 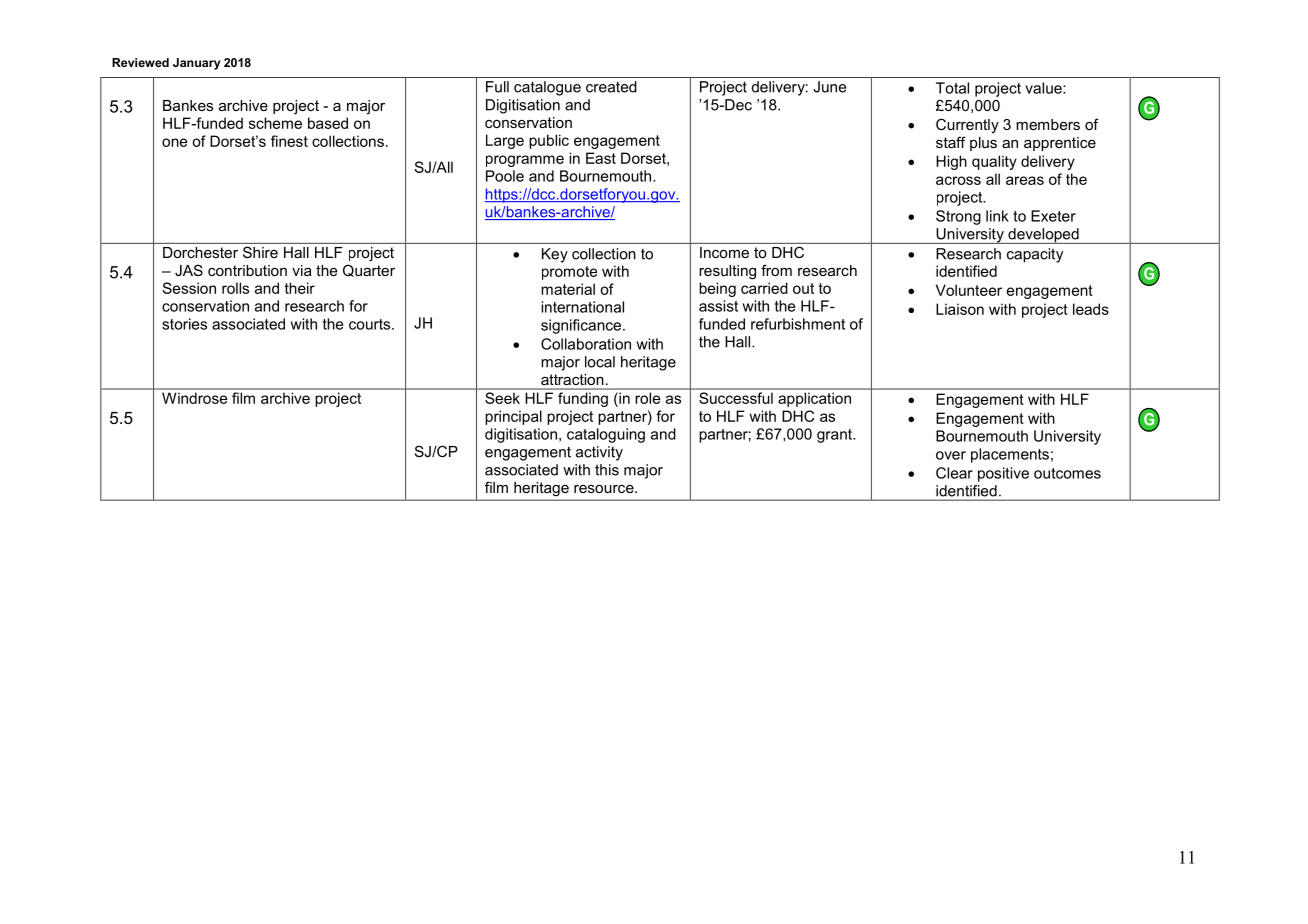 What do you see at coordinates (969, 290) in the page?
I see `Volunteer` at bounding box center [969, 290].
